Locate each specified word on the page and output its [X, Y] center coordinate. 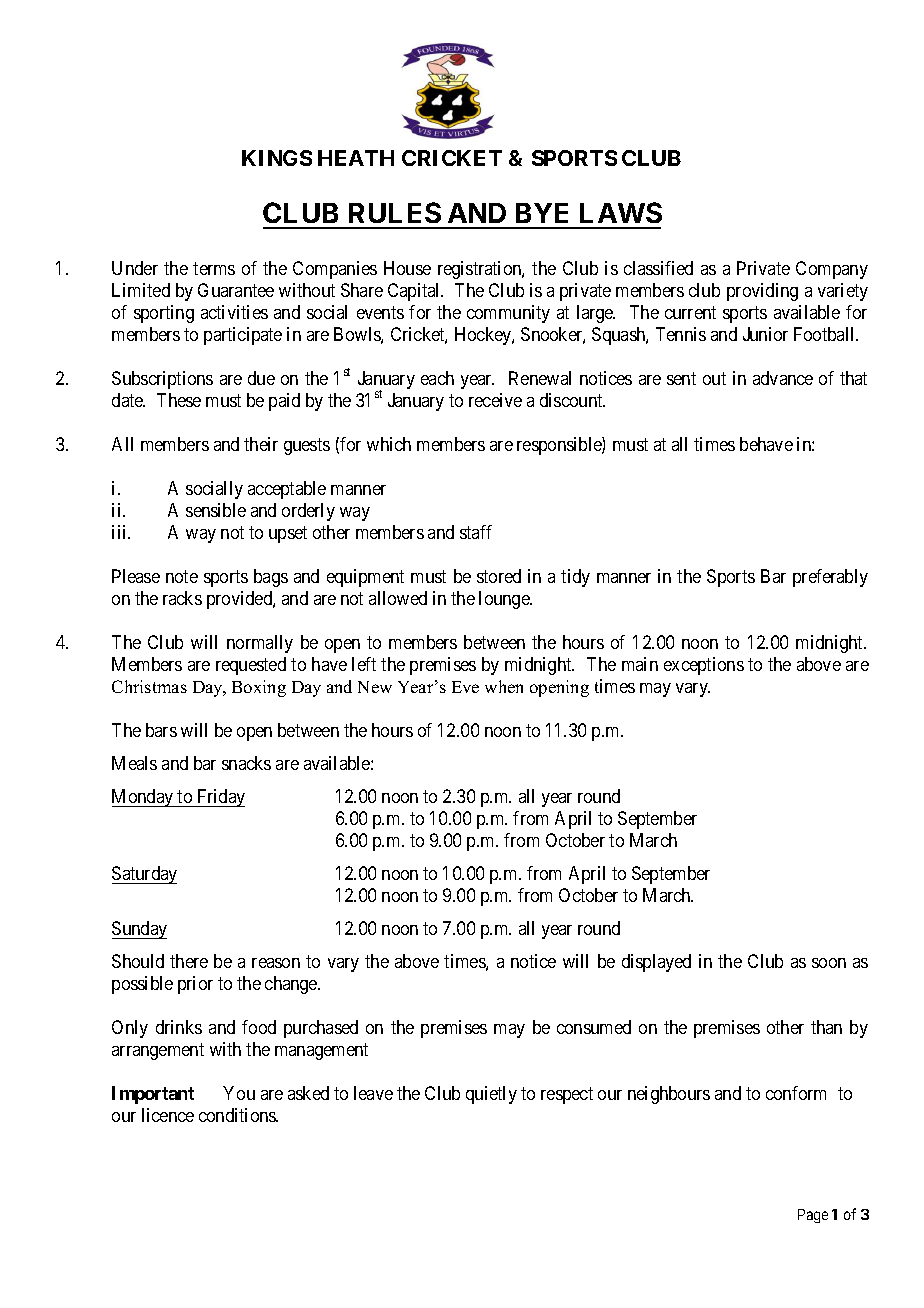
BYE [542, 213]
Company [832, 270]
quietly [491, 1095]
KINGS [277, 158]
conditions [238, 1115]
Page [813, 1216]
